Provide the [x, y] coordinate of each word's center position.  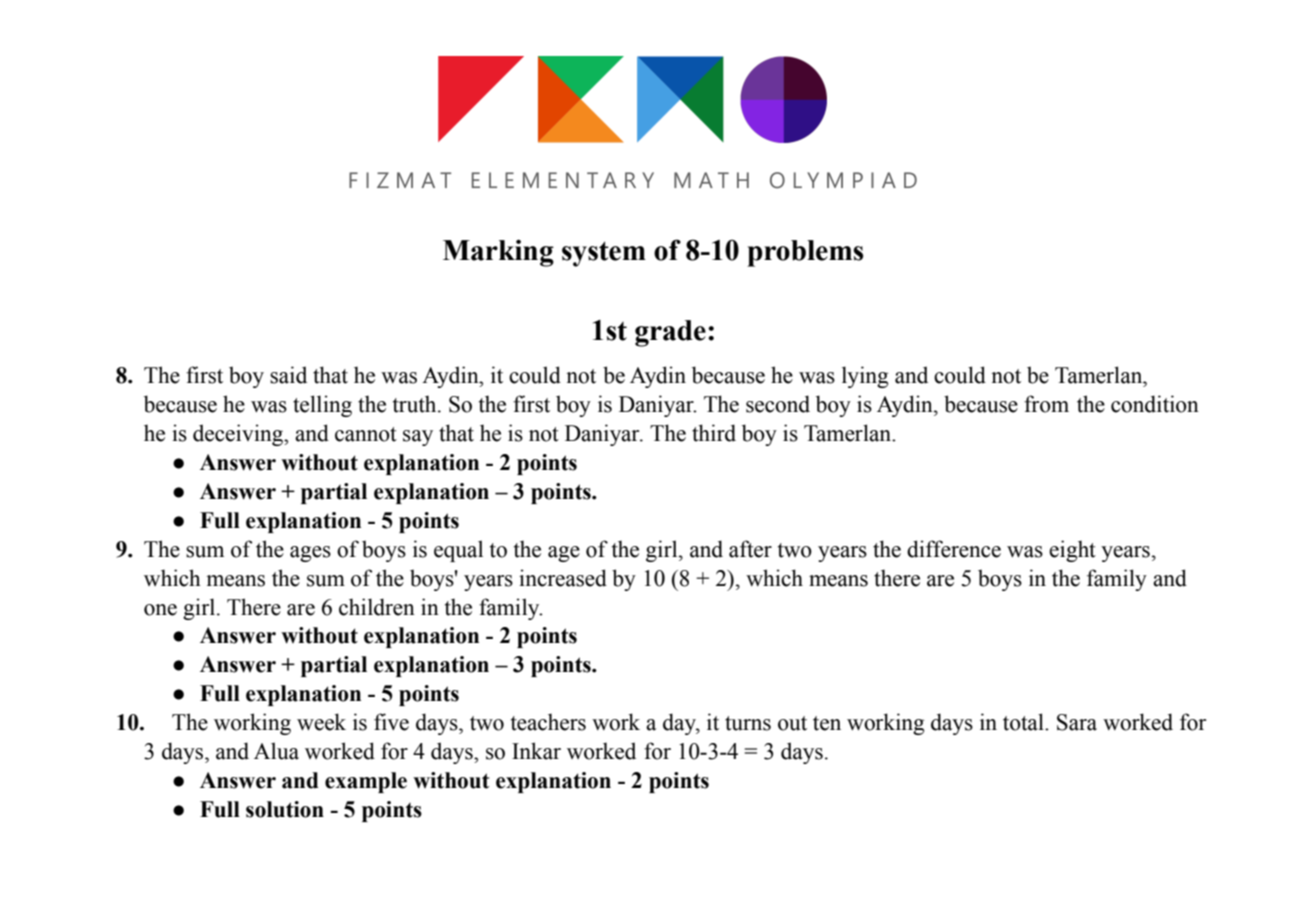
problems [805, 253]
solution [285, 809]
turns [748, 723]
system [604, 254]
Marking [498, 253]
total [1024, 722]
